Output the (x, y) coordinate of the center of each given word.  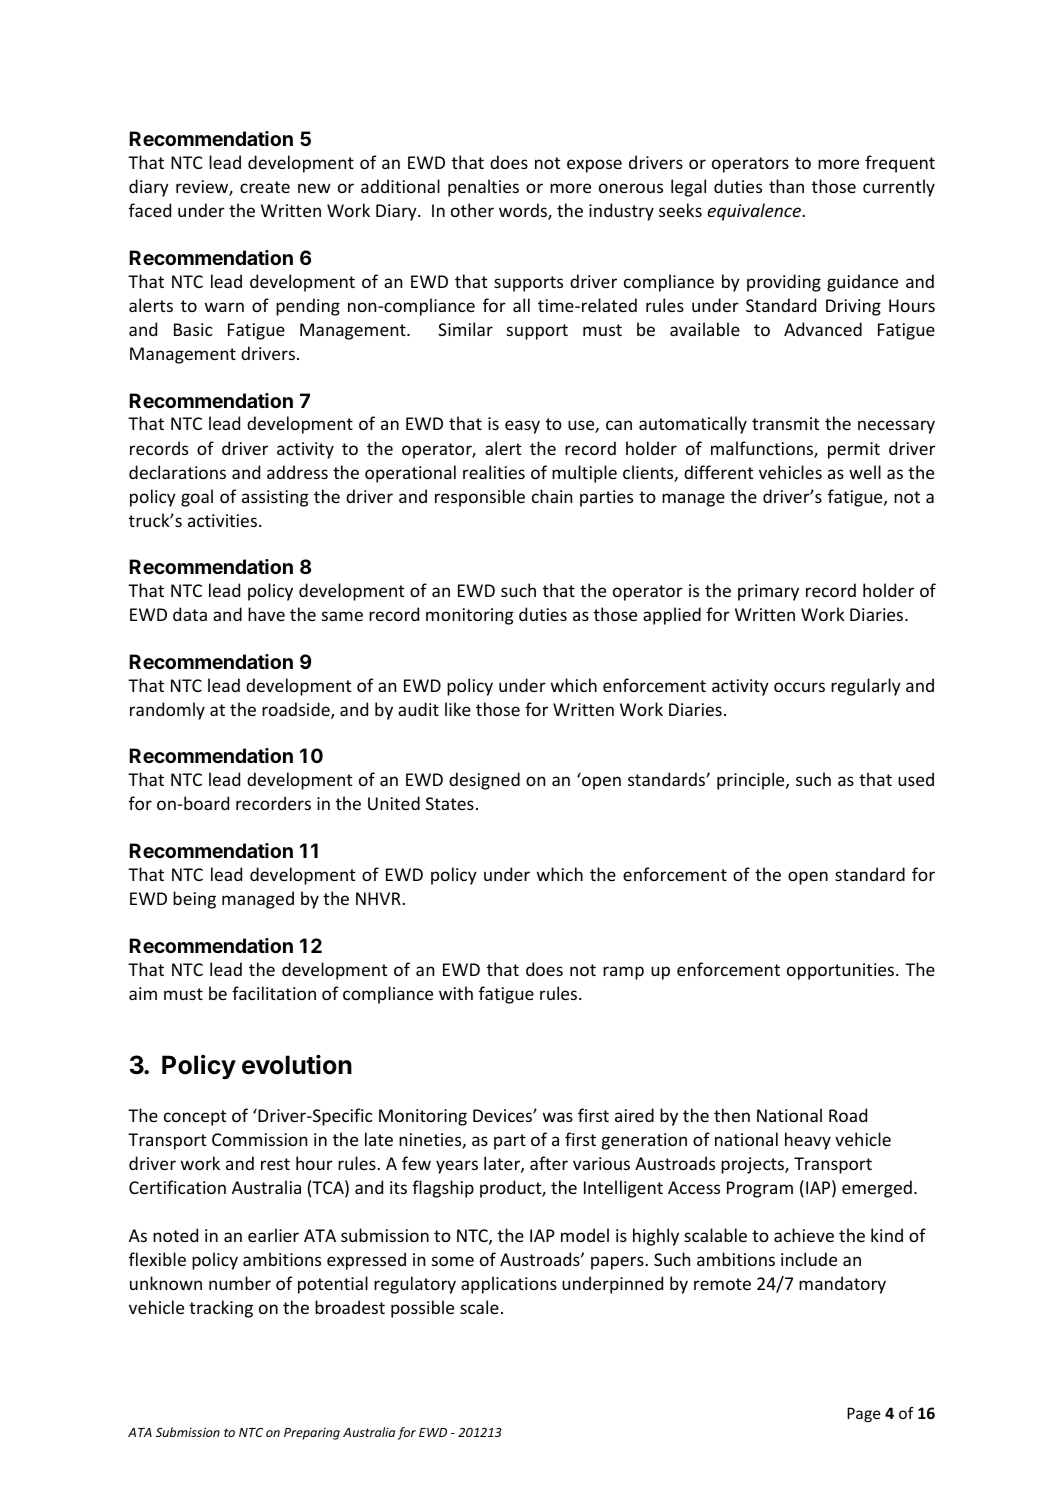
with (456, 993)
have (266, 614)
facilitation (274, 993)
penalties (483, 188)
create (265, 187)
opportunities (842, 971)
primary (768, 592)
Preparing (312, 1434)
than (786, 186)
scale (479, 1307)
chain (552, 496)
